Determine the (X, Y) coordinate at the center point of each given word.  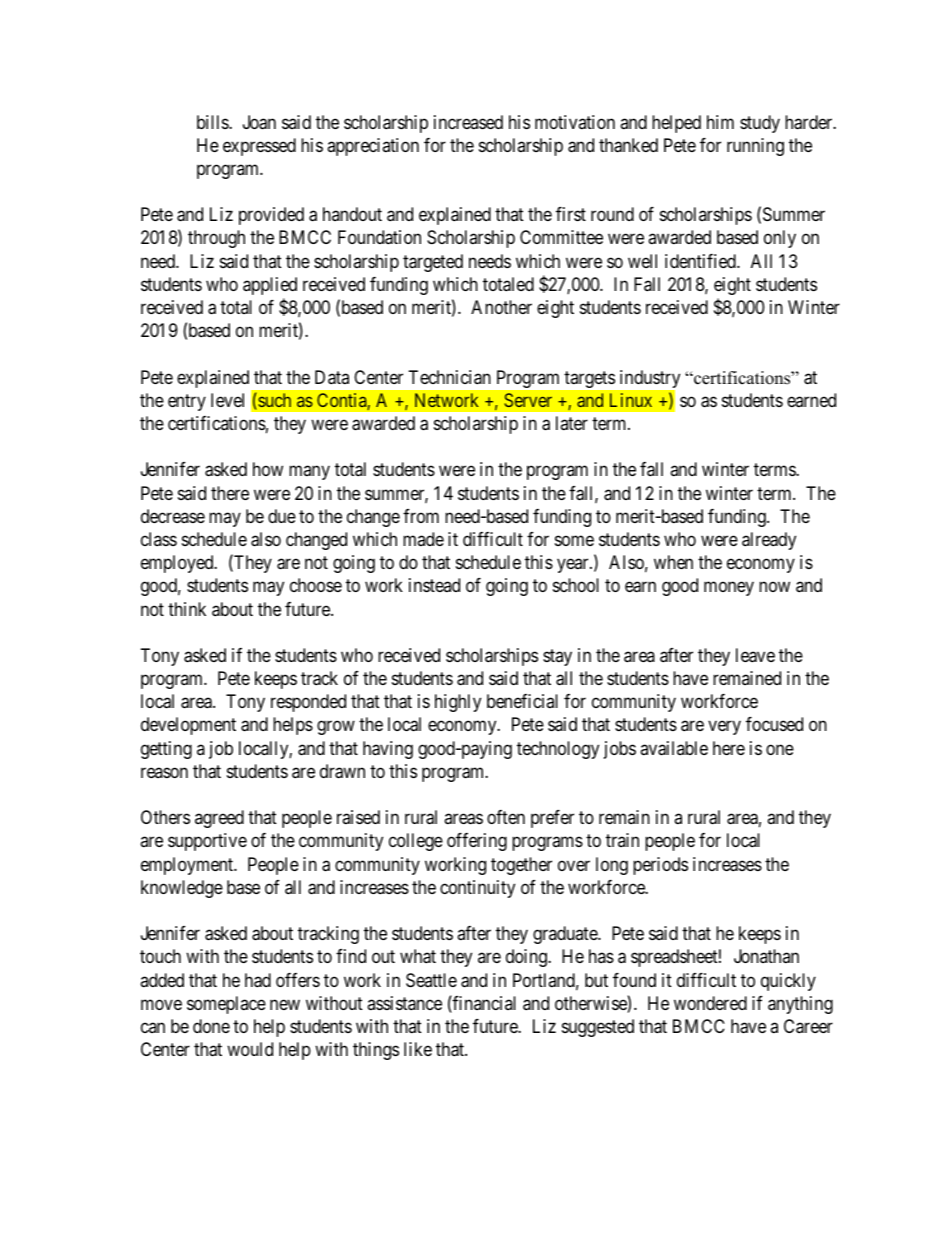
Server (528, 400)
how (268, 469)
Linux (631, 400)
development (188, 726)
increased (468, 122)
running (755, 147)
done (211, 1026)
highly (458, 703)
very (724, 728)
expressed (259, 147)
